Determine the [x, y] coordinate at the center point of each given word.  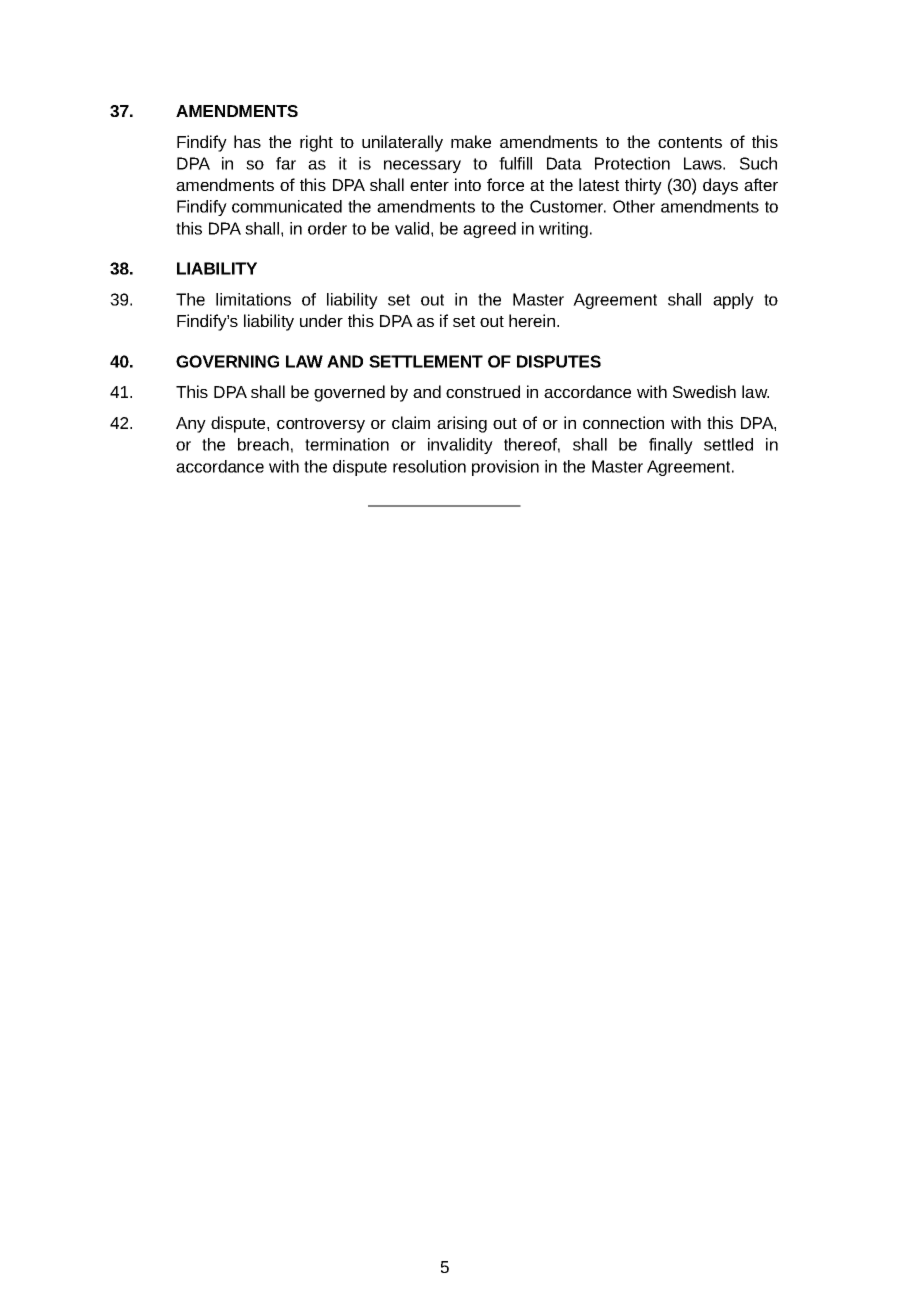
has [247, 141]
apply [733, 301]
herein [532, 320]
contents [690, 142]
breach [263, 444]
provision [505, 468]
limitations [253, 299]
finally [671, 446]
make [471, 141]
